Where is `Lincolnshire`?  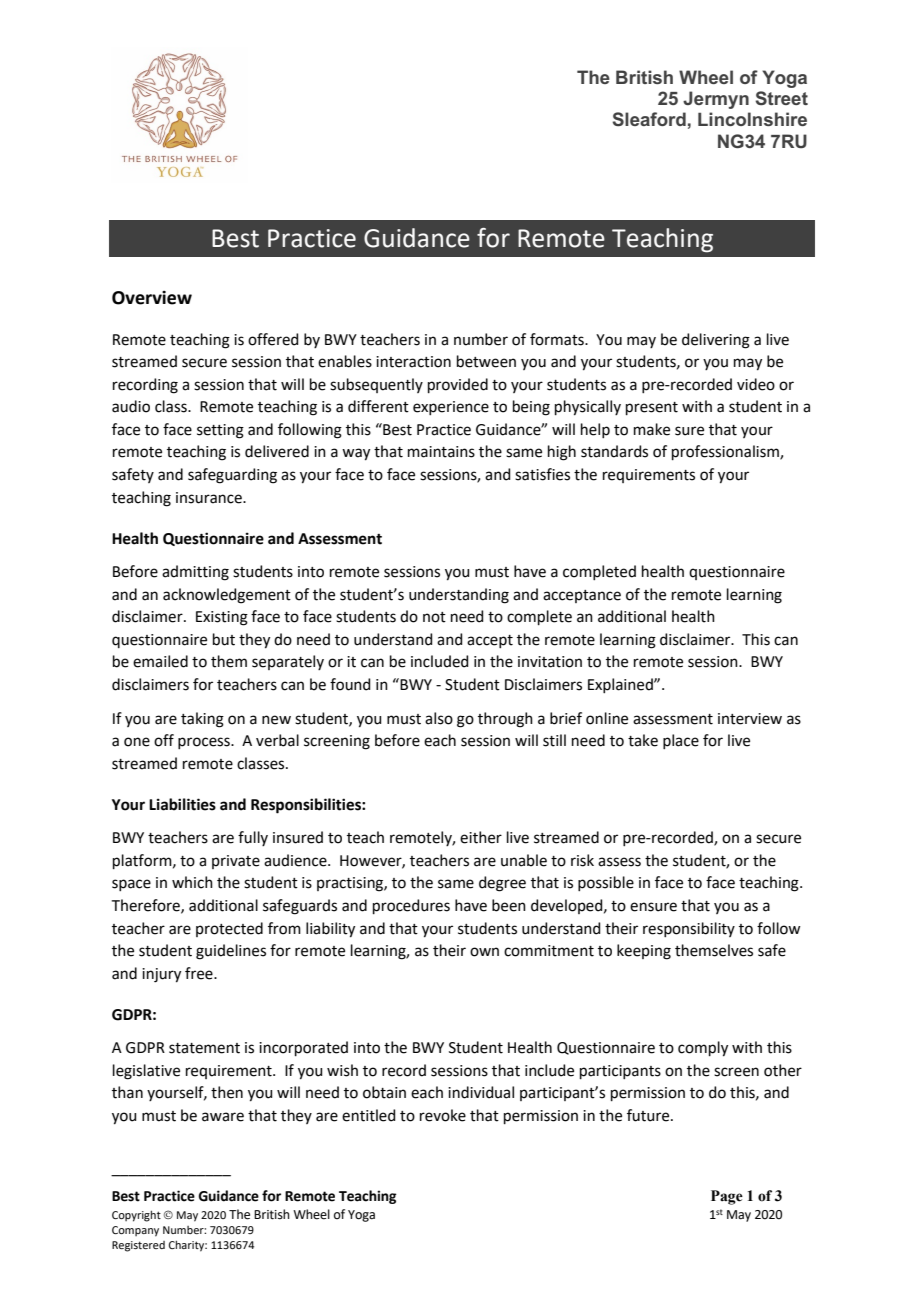 Lincolnshire is located at coordinates (752, 119).
